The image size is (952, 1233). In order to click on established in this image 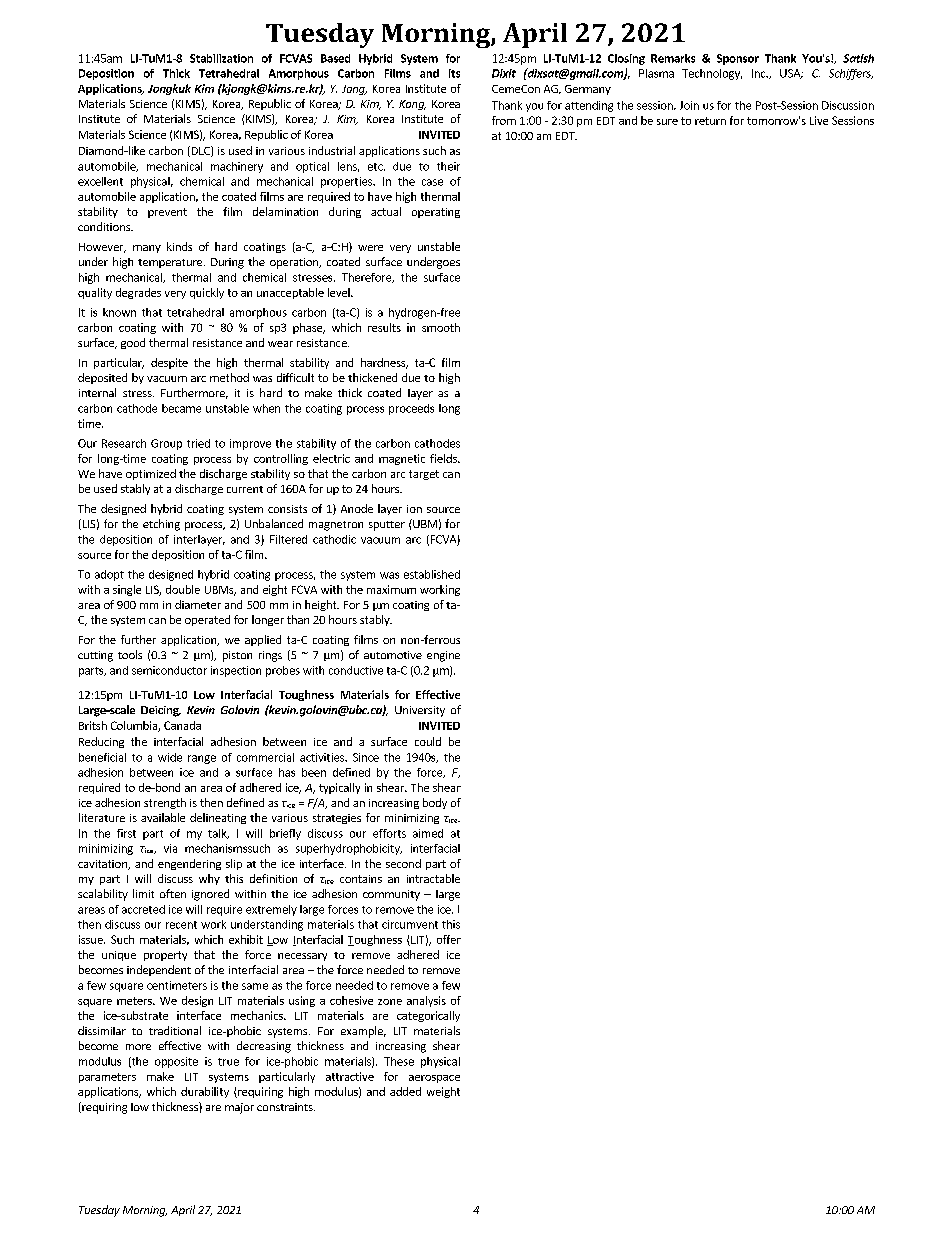, I will do `click(432, 574)`.
